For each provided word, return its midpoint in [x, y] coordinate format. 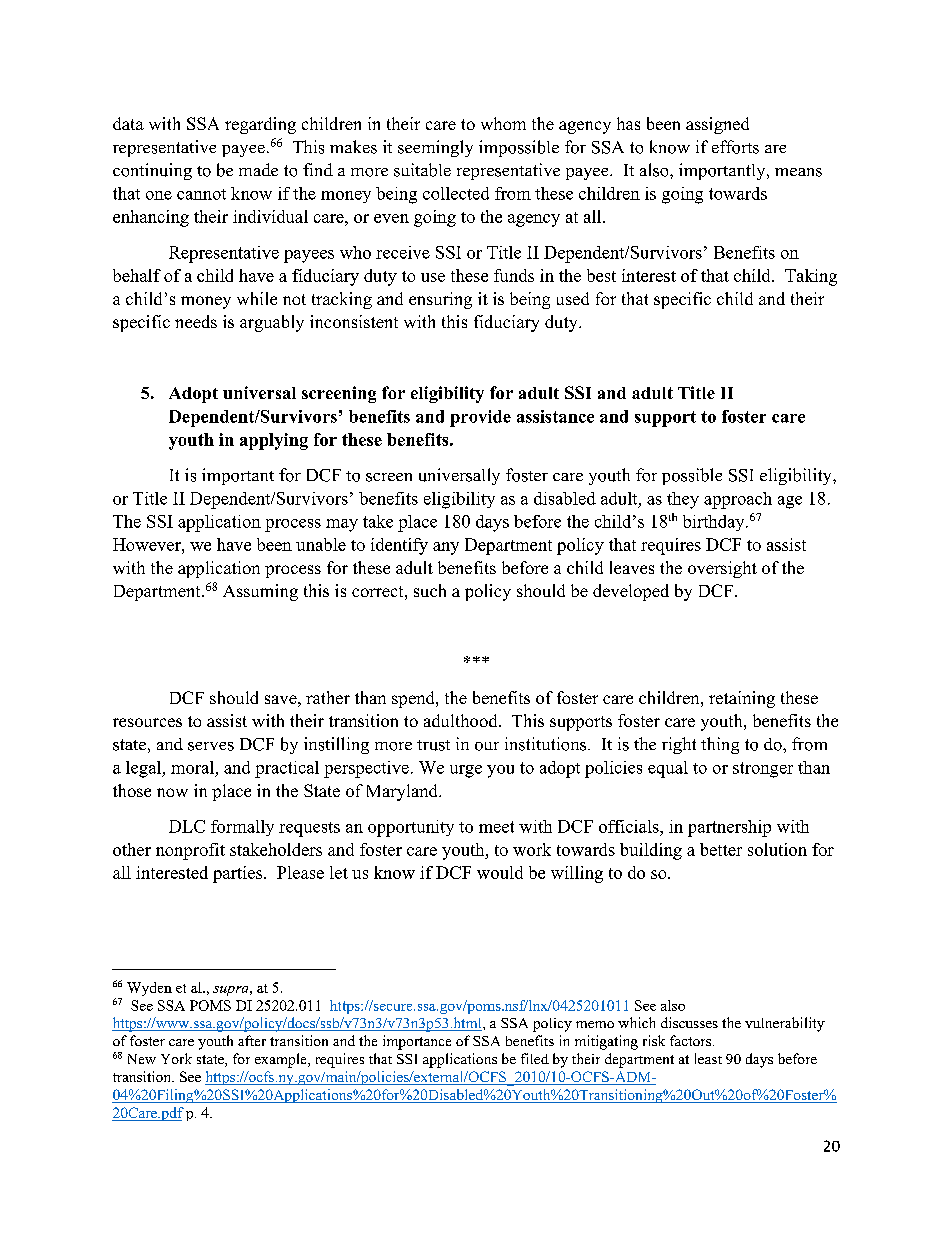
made [258, 169]
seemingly [435, 148]
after [252, 1040]
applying [274, 441]
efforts [735, 147]
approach [738, 500]
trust [433, 745]
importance [417, 1042]
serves [211, 746]
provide [480, 418]
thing [720, 745]
